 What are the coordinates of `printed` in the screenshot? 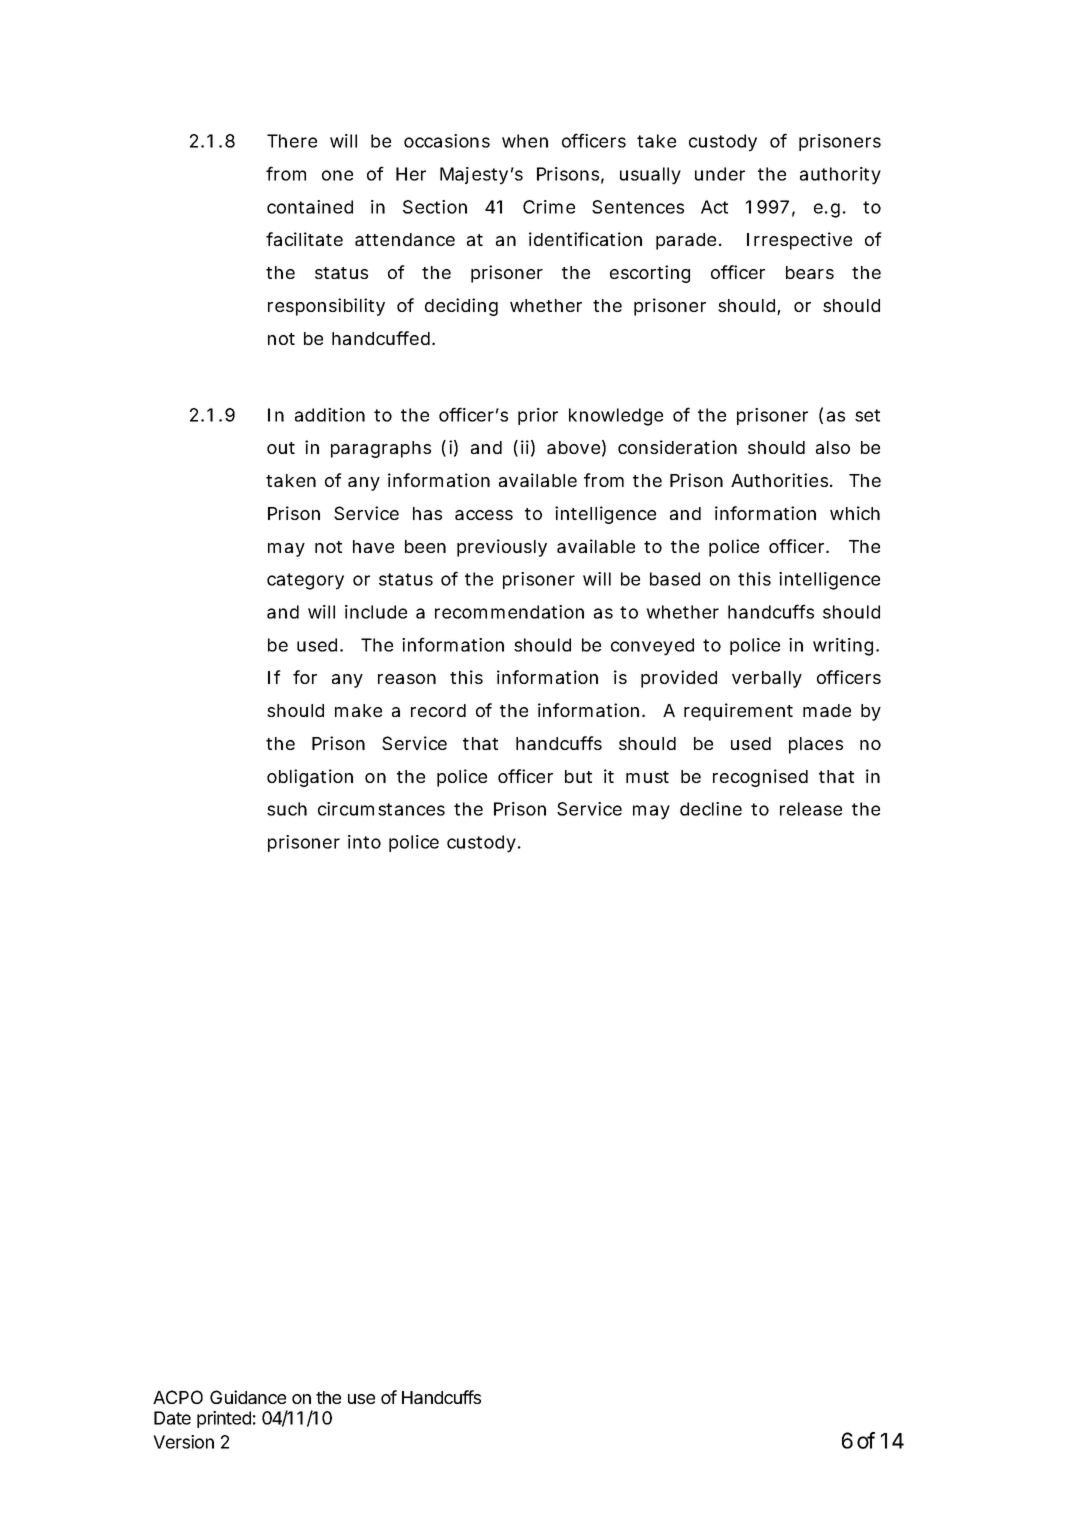 It's located at (224, 1419).
